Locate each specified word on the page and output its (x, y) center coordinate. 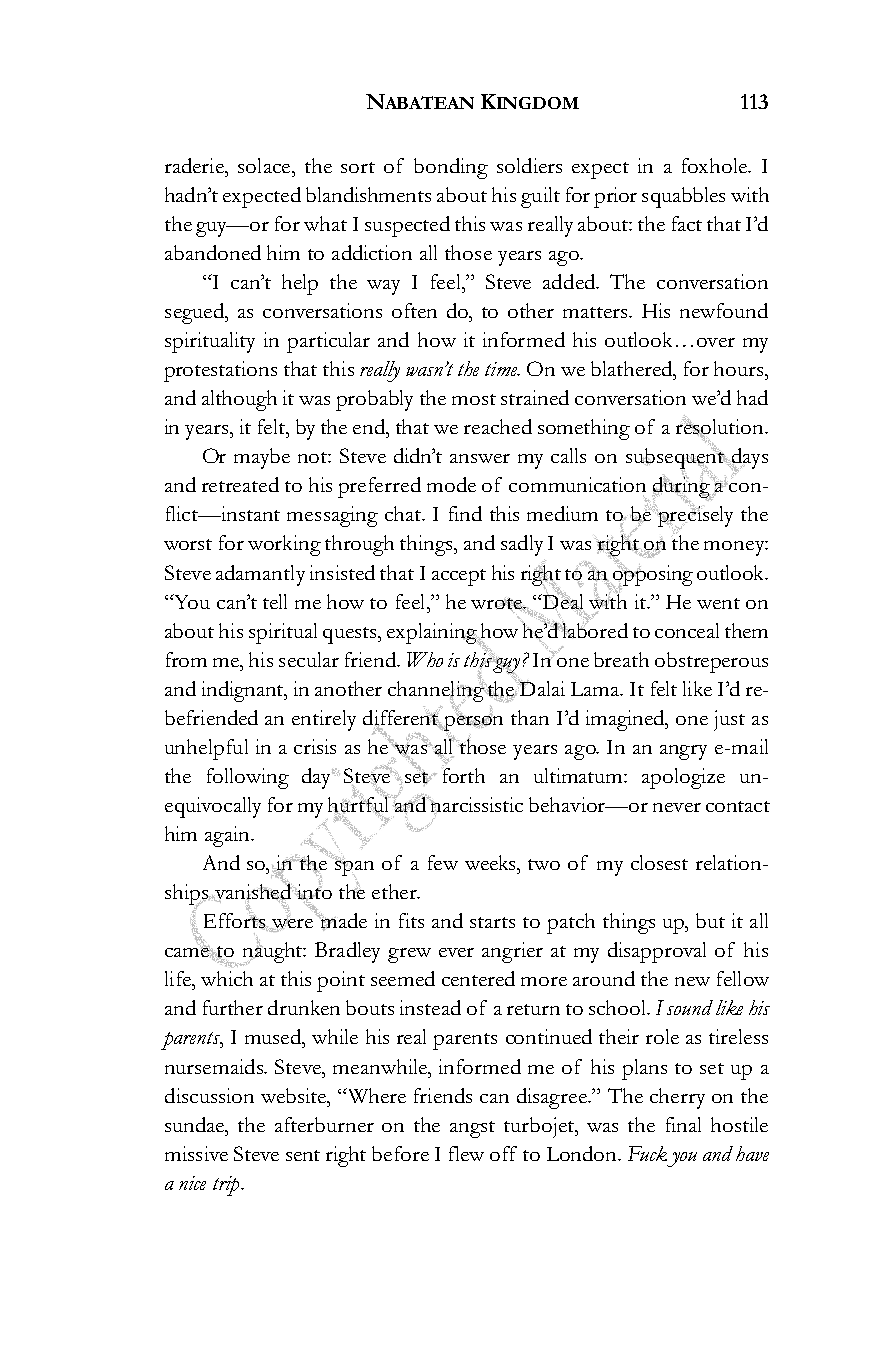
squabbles (683, 197)
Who (425, 659)
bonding (451, 168)
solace (265, 165)
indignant (244, 691)
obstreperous (711, 662)
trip (227, 1186)
